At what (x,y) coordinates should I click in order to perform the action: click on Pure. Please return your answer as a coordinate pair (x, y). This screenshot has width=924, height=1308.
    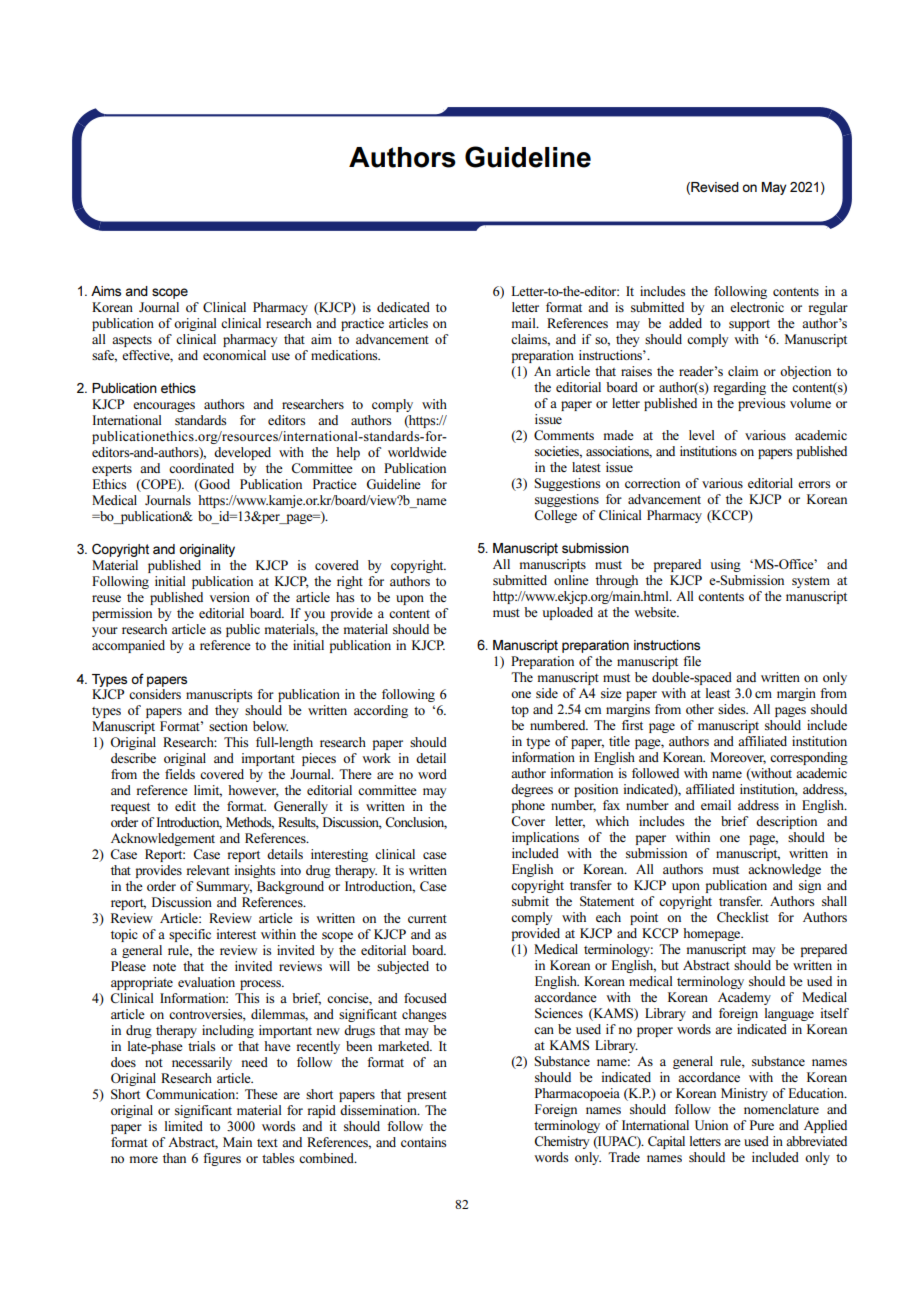
    Looking at the image, I should click on (762, 1125).
